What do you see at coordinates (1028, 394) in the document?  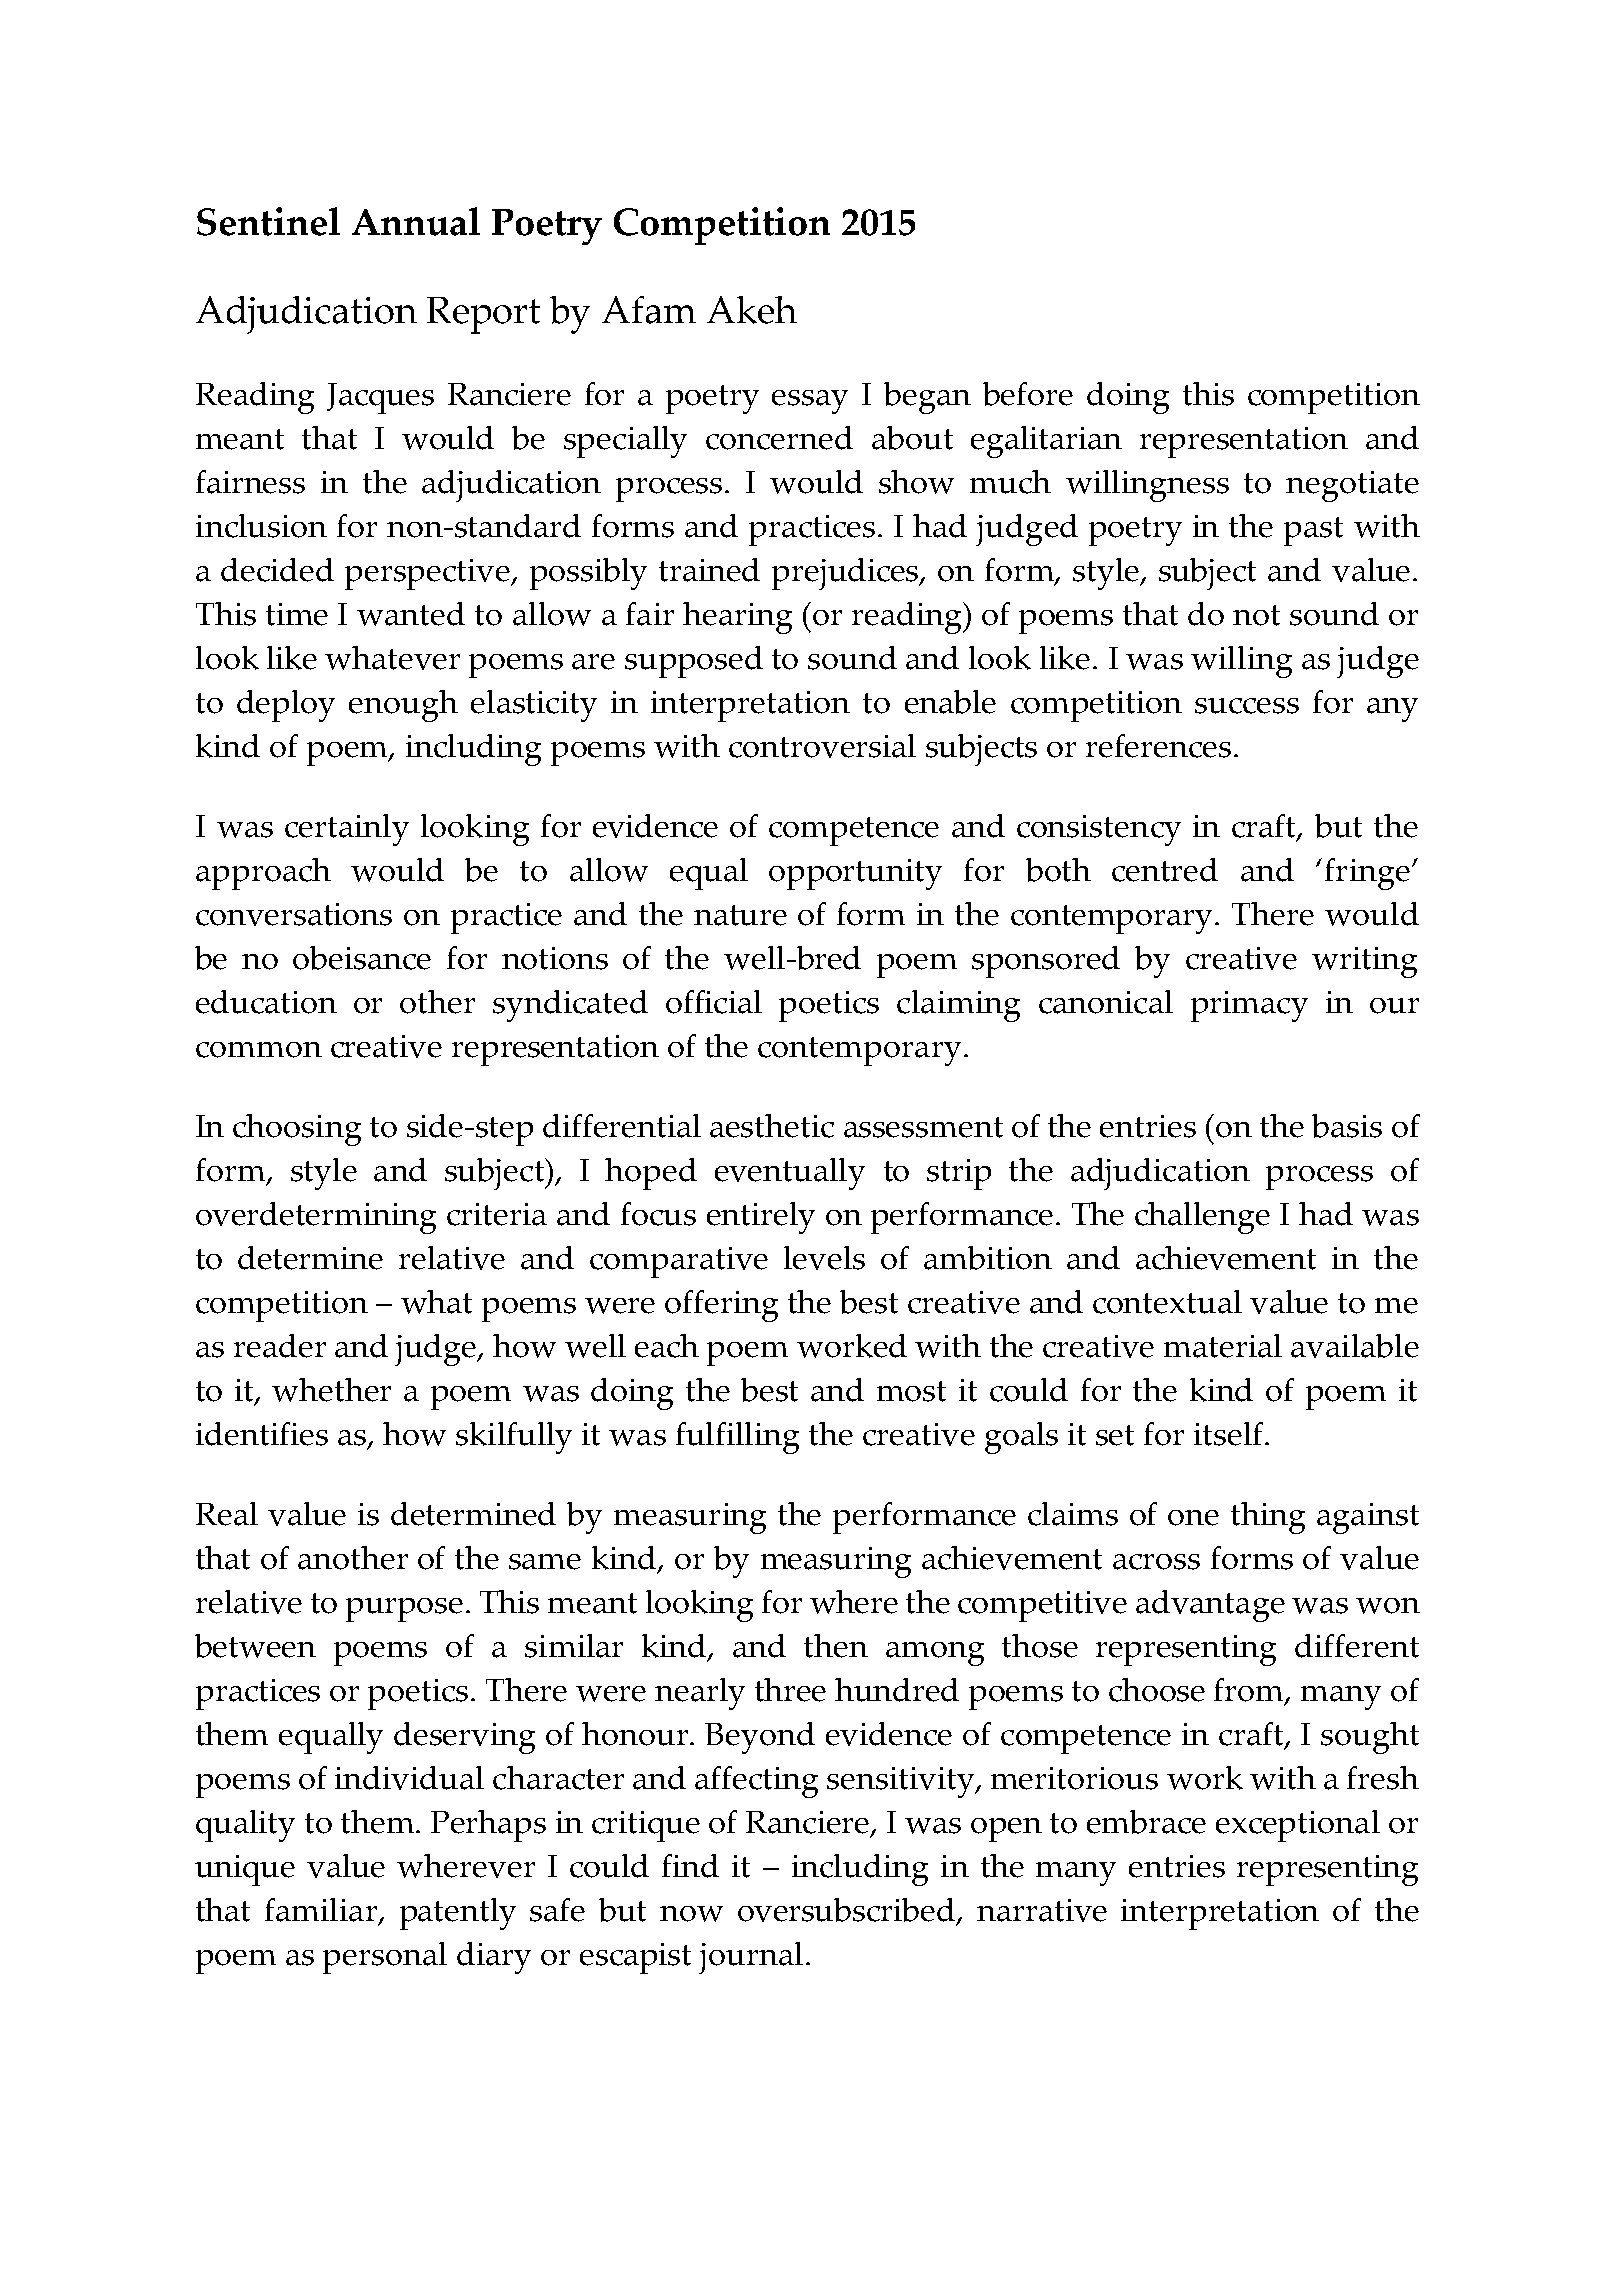 I see `before` at bounding box center [1028, 394].
